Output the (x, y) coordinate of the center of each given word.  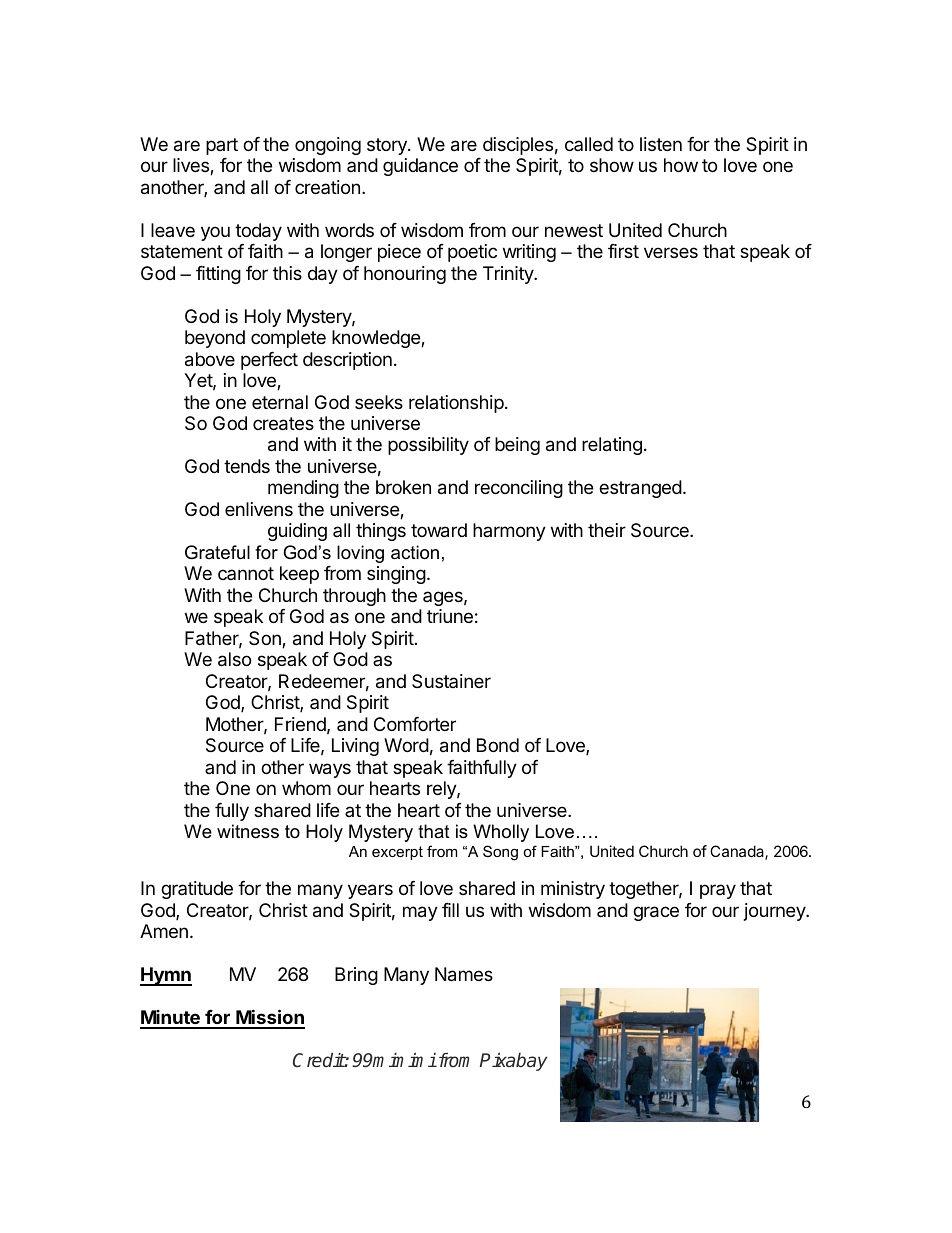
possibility (428, 446)
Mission (269, 1018)
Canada (738, 852)
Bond (498, 745)
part (222, 146)
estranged (640, 489)
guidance (420, 167)
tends (247, 466)
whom (306, 788)
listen (661, 144)
